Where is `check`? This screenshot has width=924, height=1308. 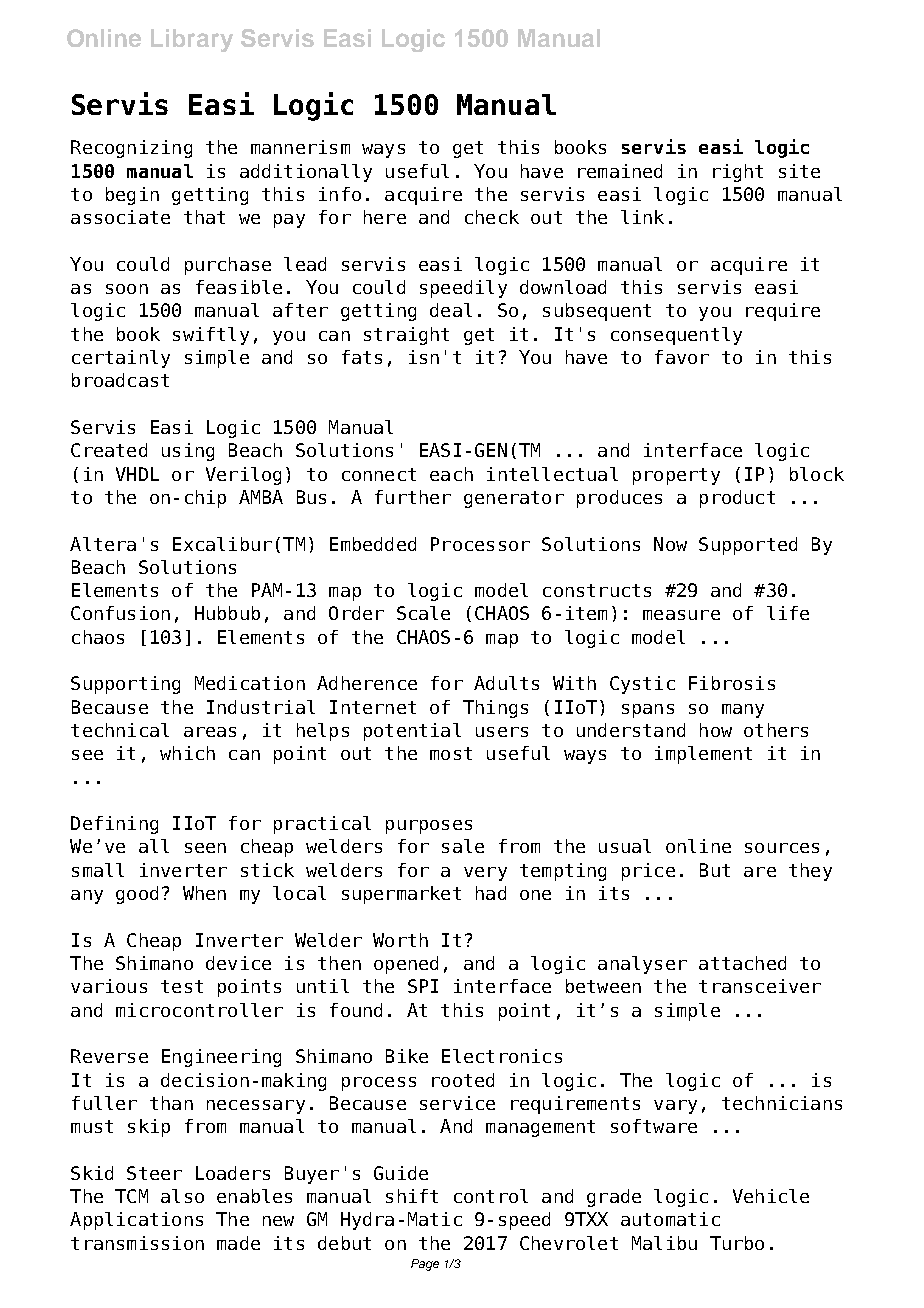
check is located at coordinates (492, 217).
